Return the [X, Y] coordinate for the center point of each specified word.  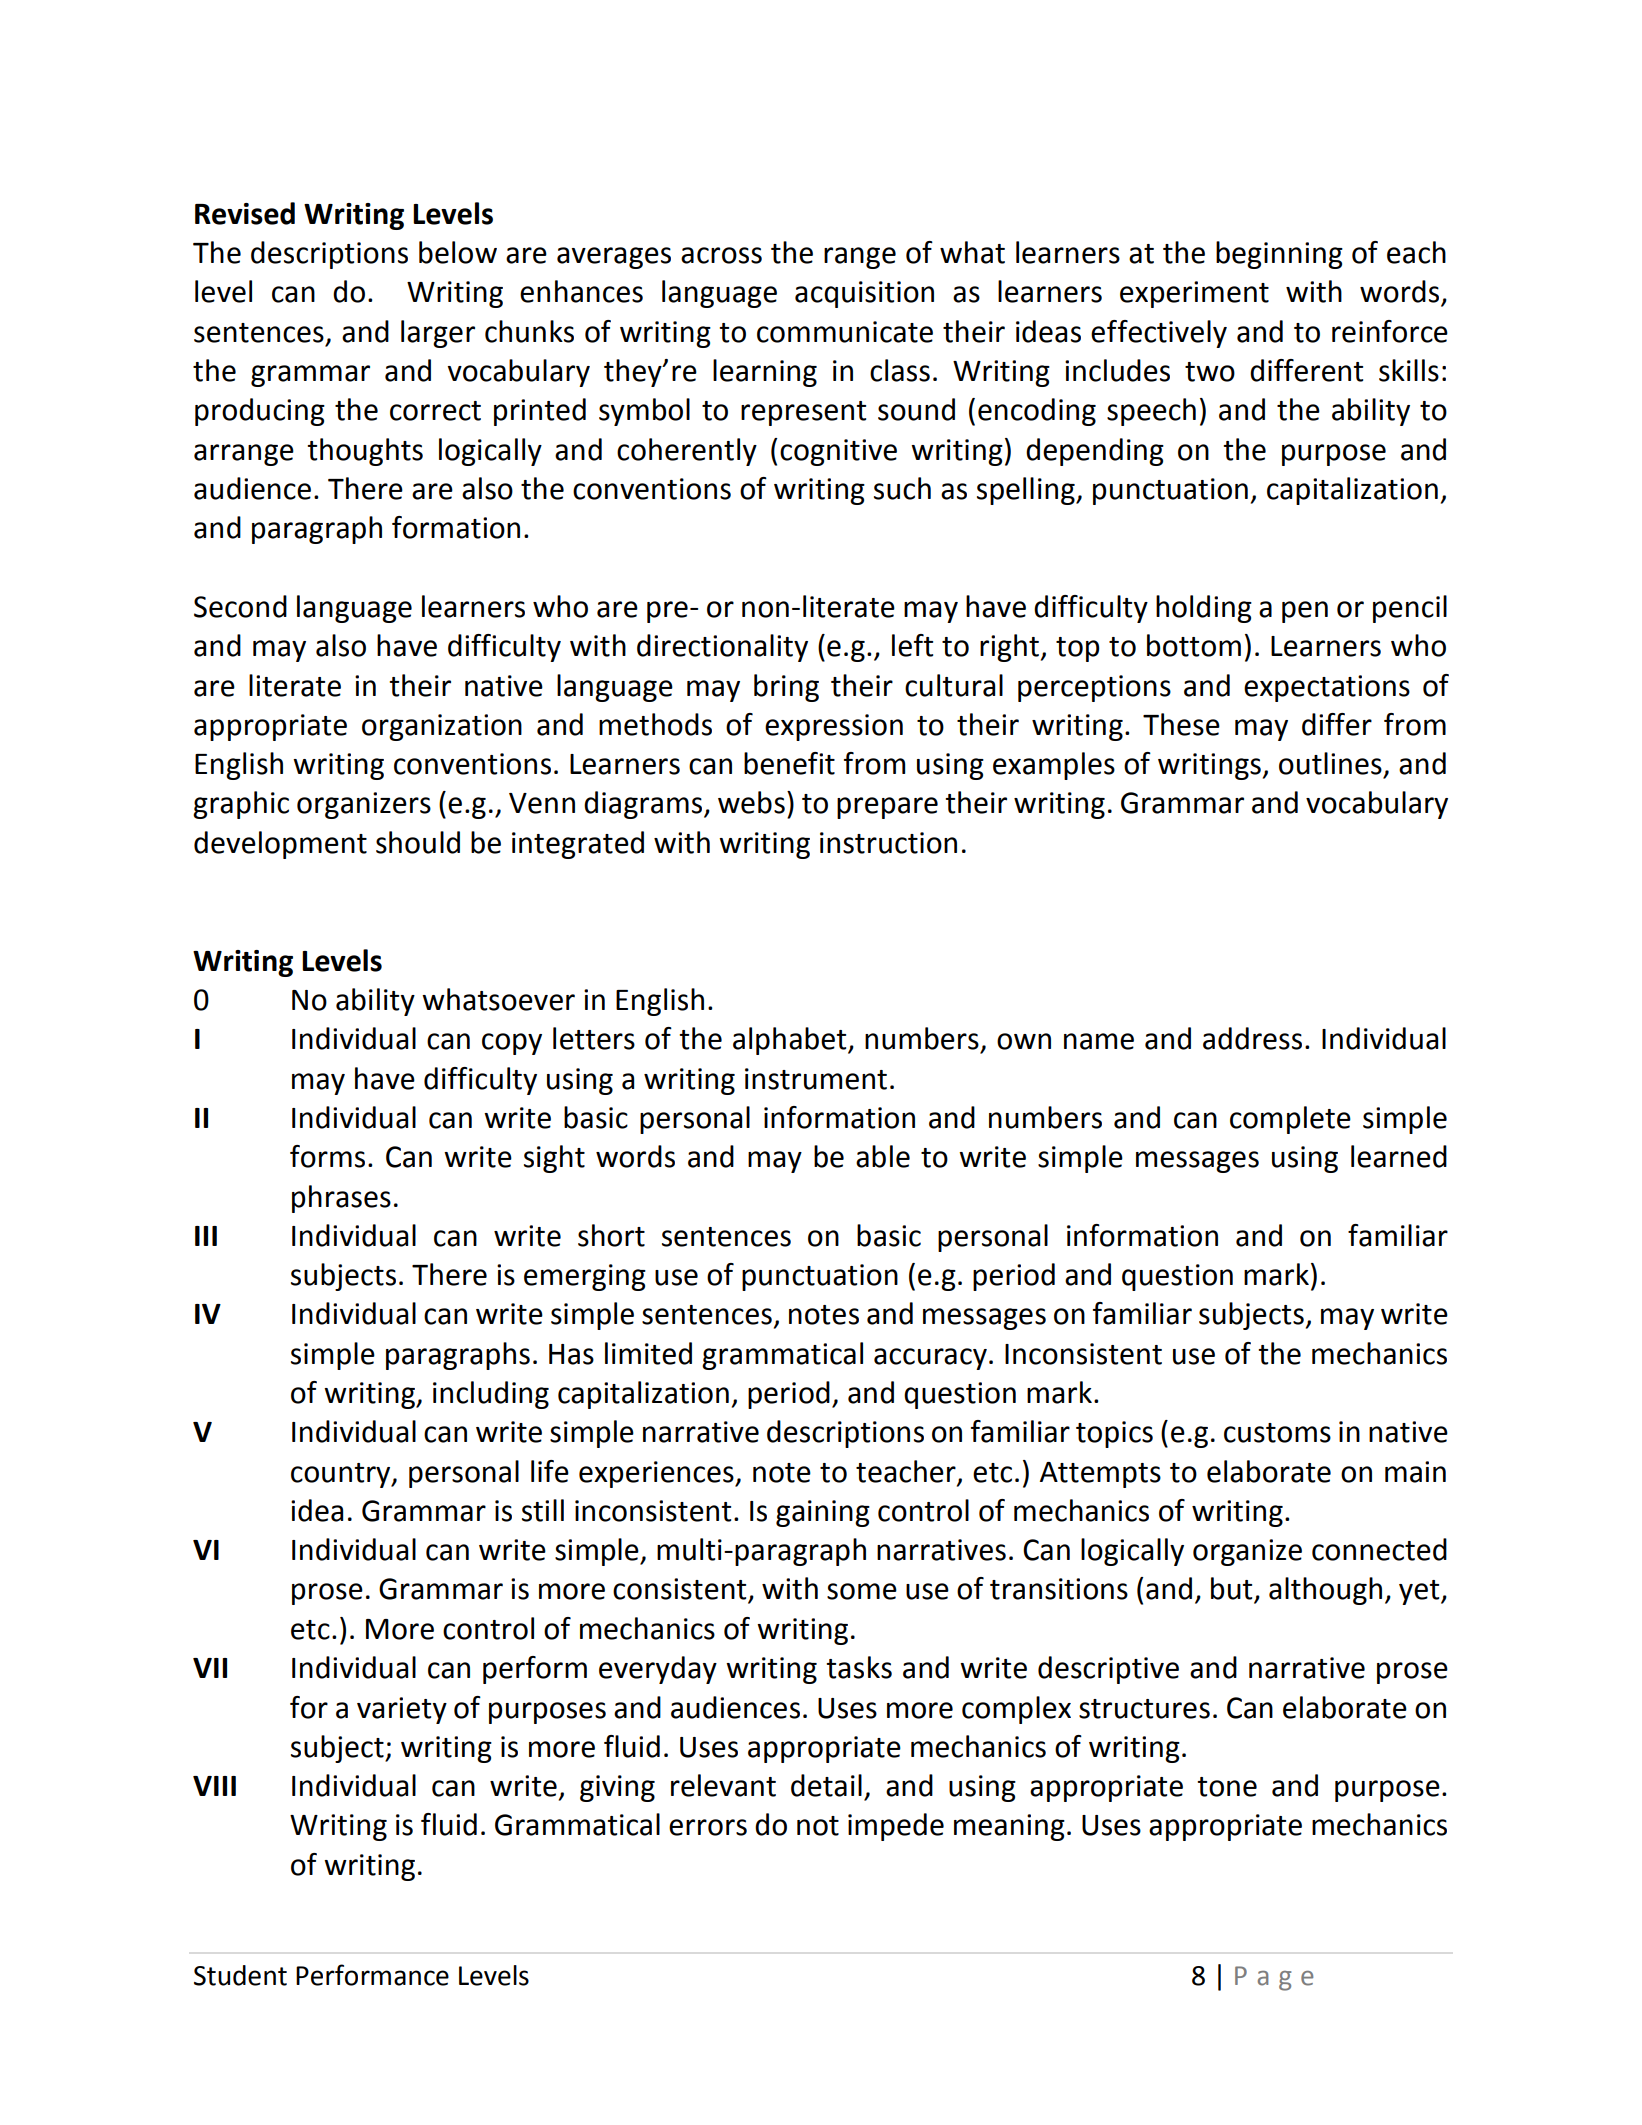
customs [1277, 1433]
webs [751, 802]
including [491, 1395]
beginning [1279, 255]
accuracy [930, 1359]
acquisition [864, 294]
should [418, 842]
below [458, 252]
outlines [1330, 763]
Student [240, 1975]
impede [896, 1827]
